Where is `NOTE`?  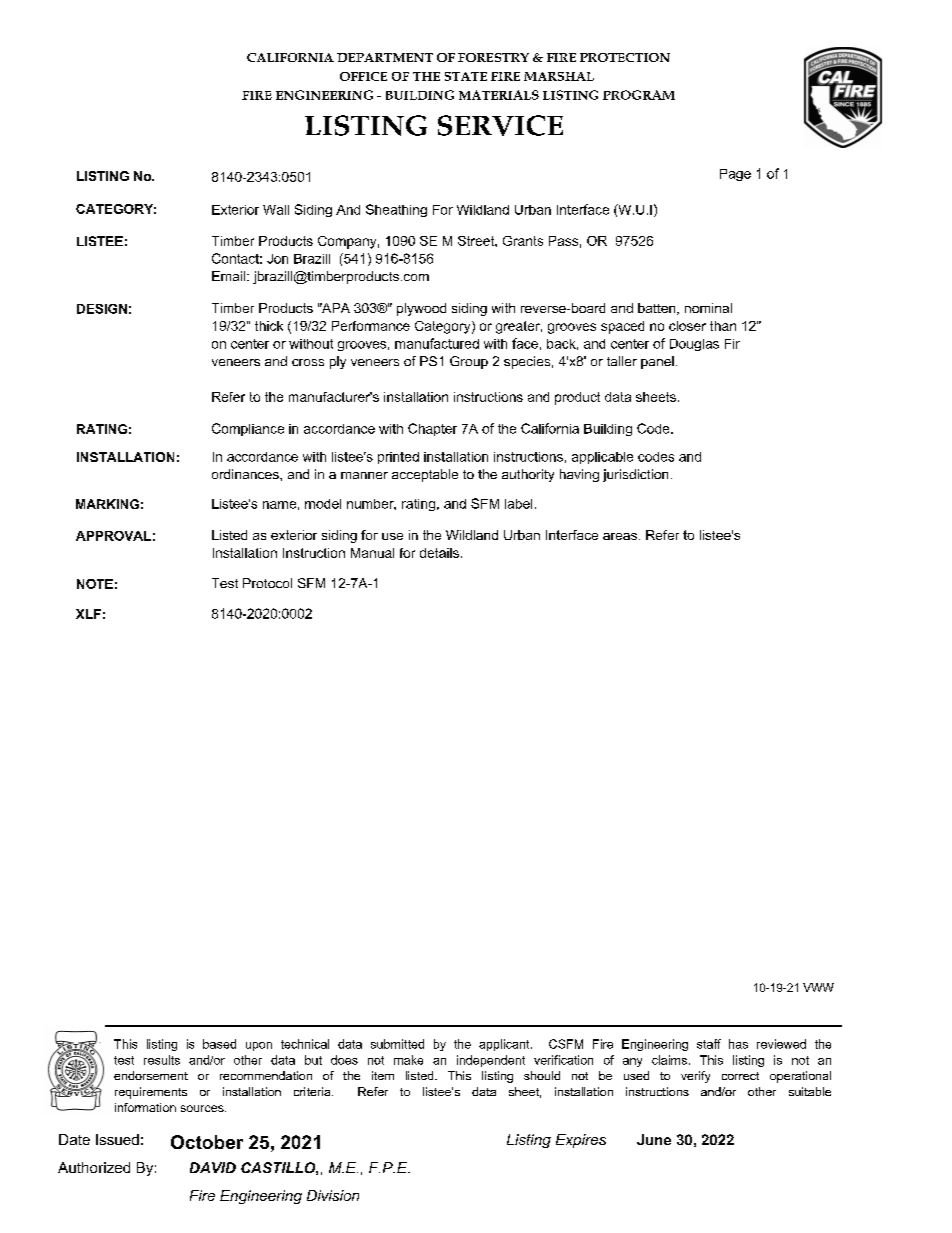
NOTE is located at coordinates (95, 584).
